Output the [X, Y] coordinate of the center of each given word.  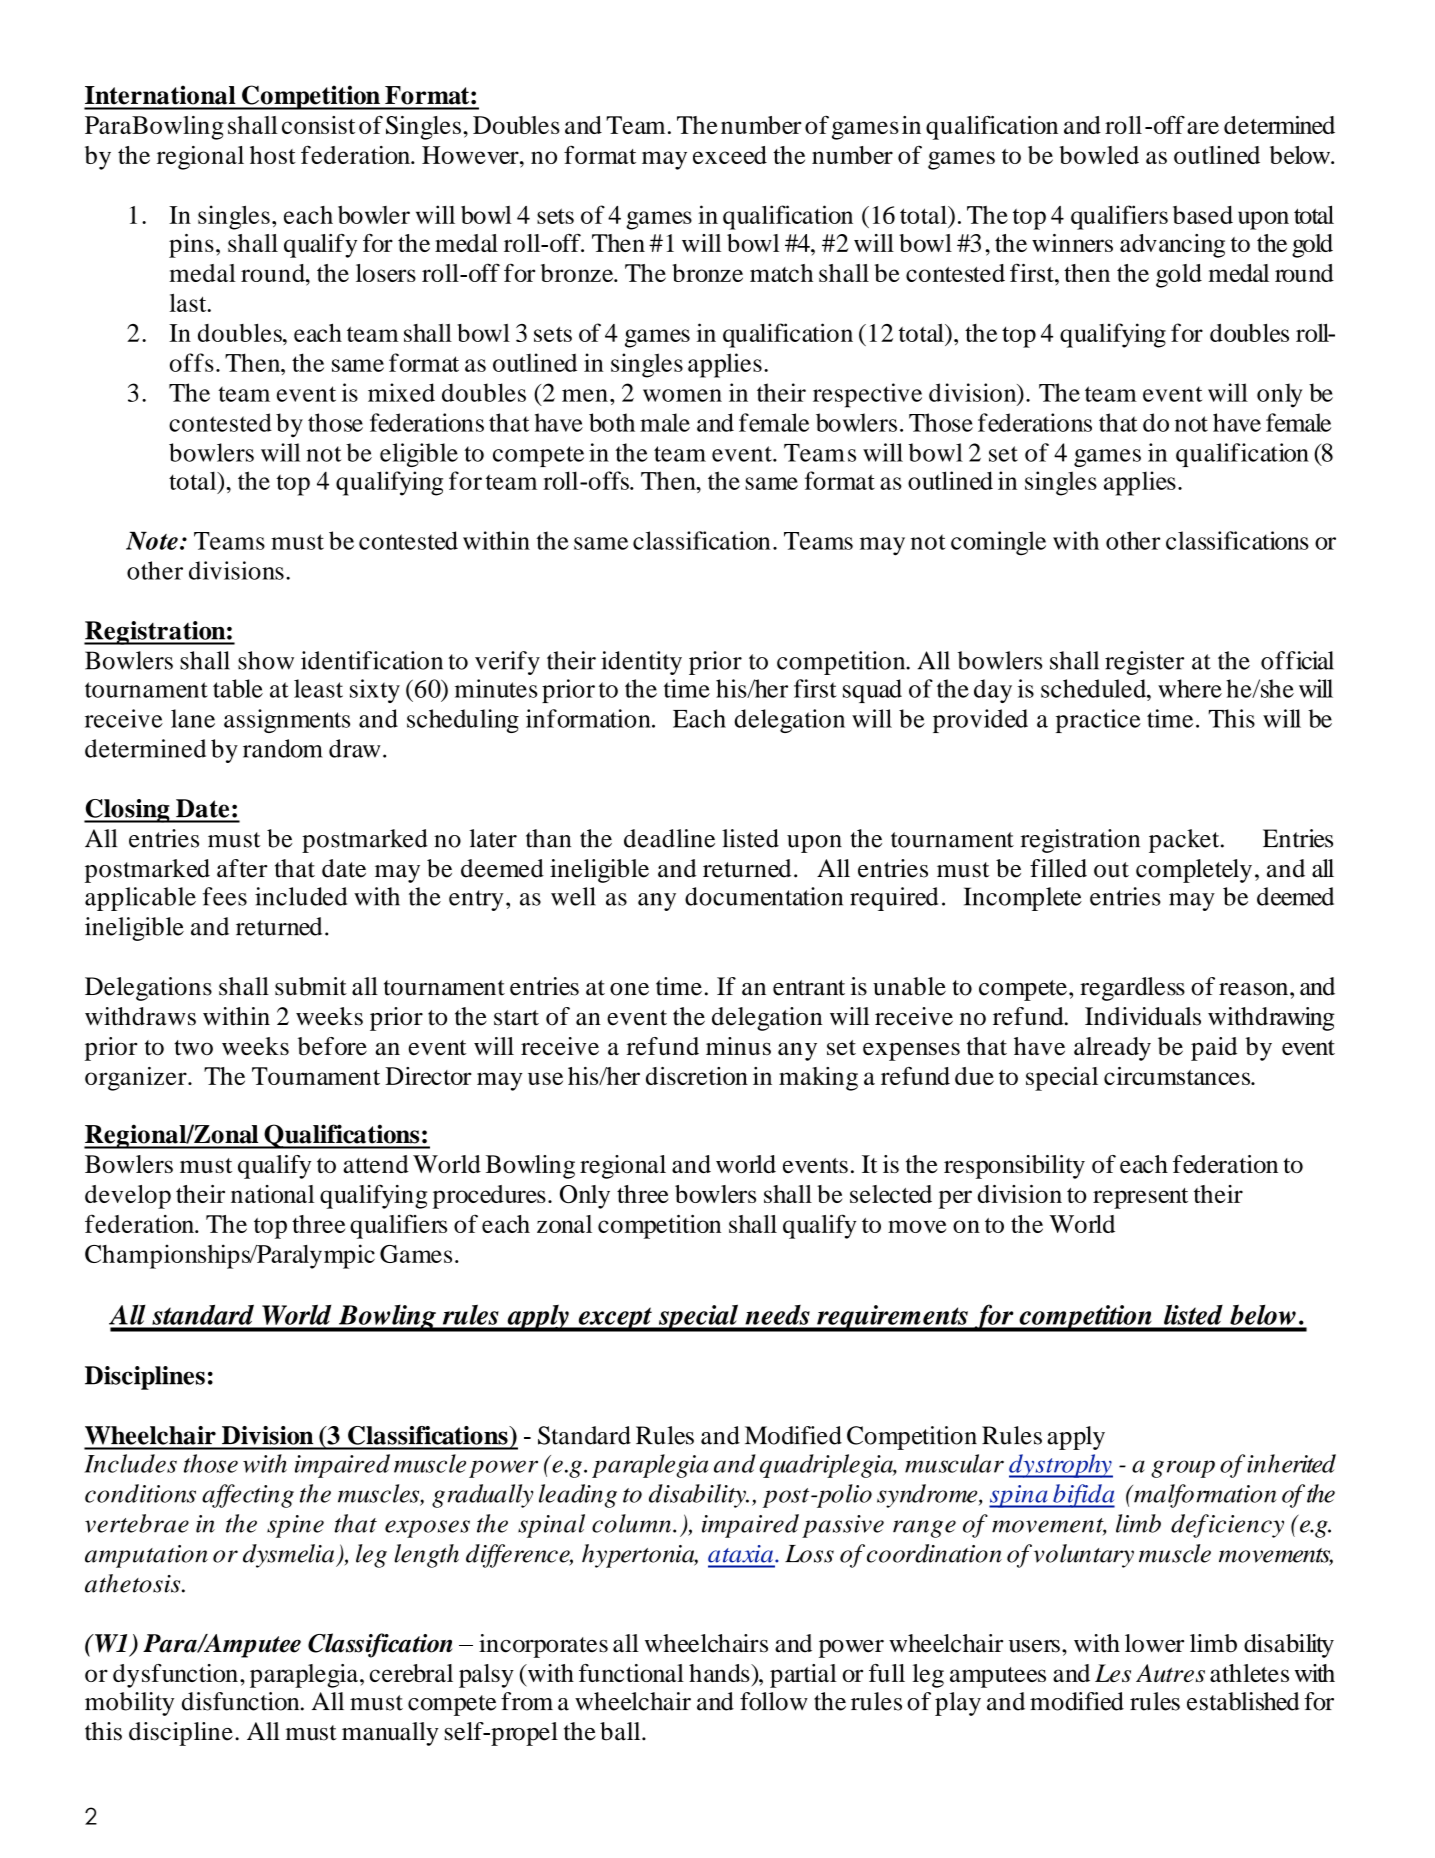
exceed [730, 155]
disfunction [242, 1701]
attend [376, 1164]
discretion [697, 1076]
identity [641, 663]
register [1144, 663]
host [273, 155]
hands [720, 1673]
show [266, 660]
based [1203, 215]
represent [1140, 1198]
